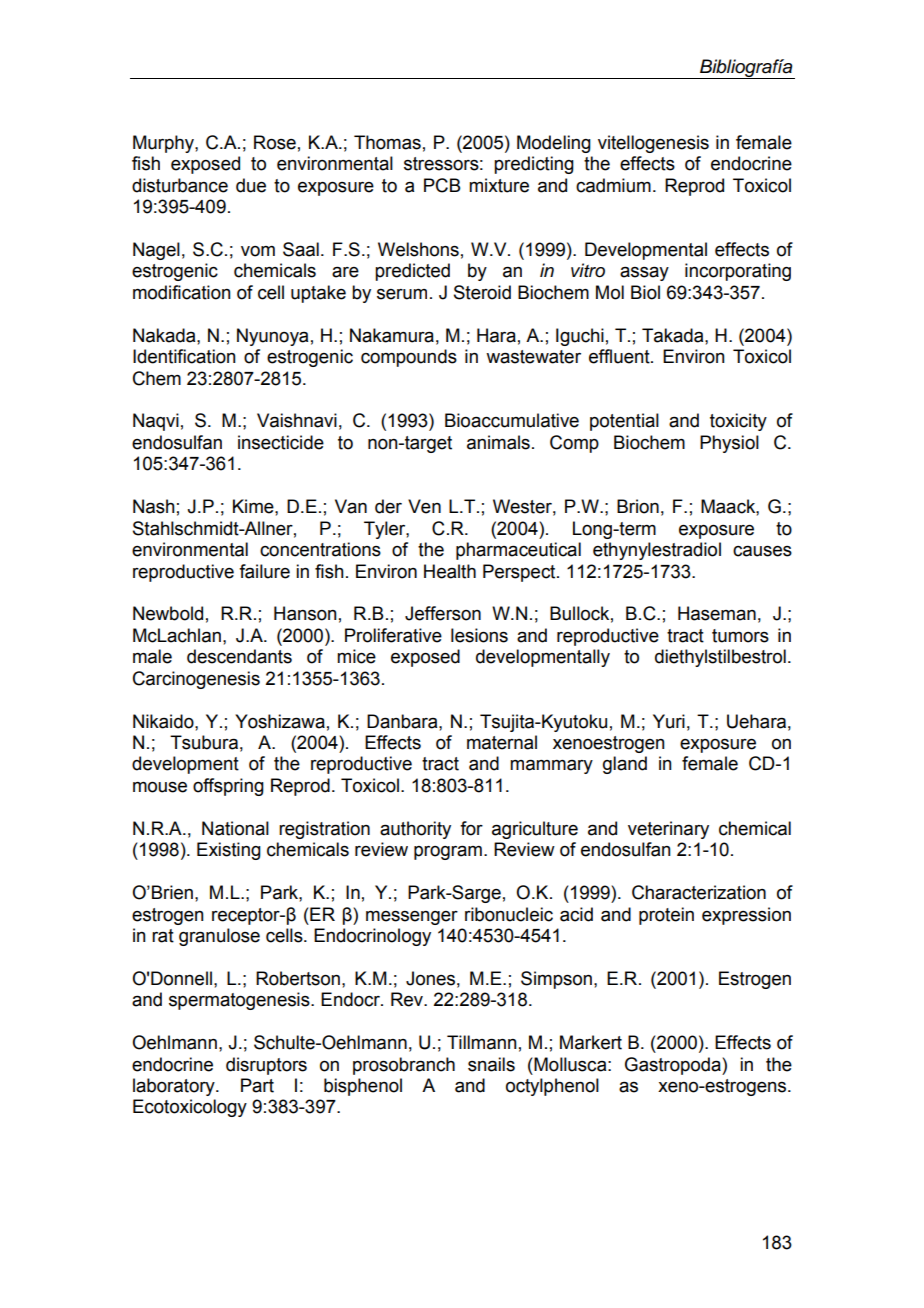  I want to click on due, so click(251, 185).
